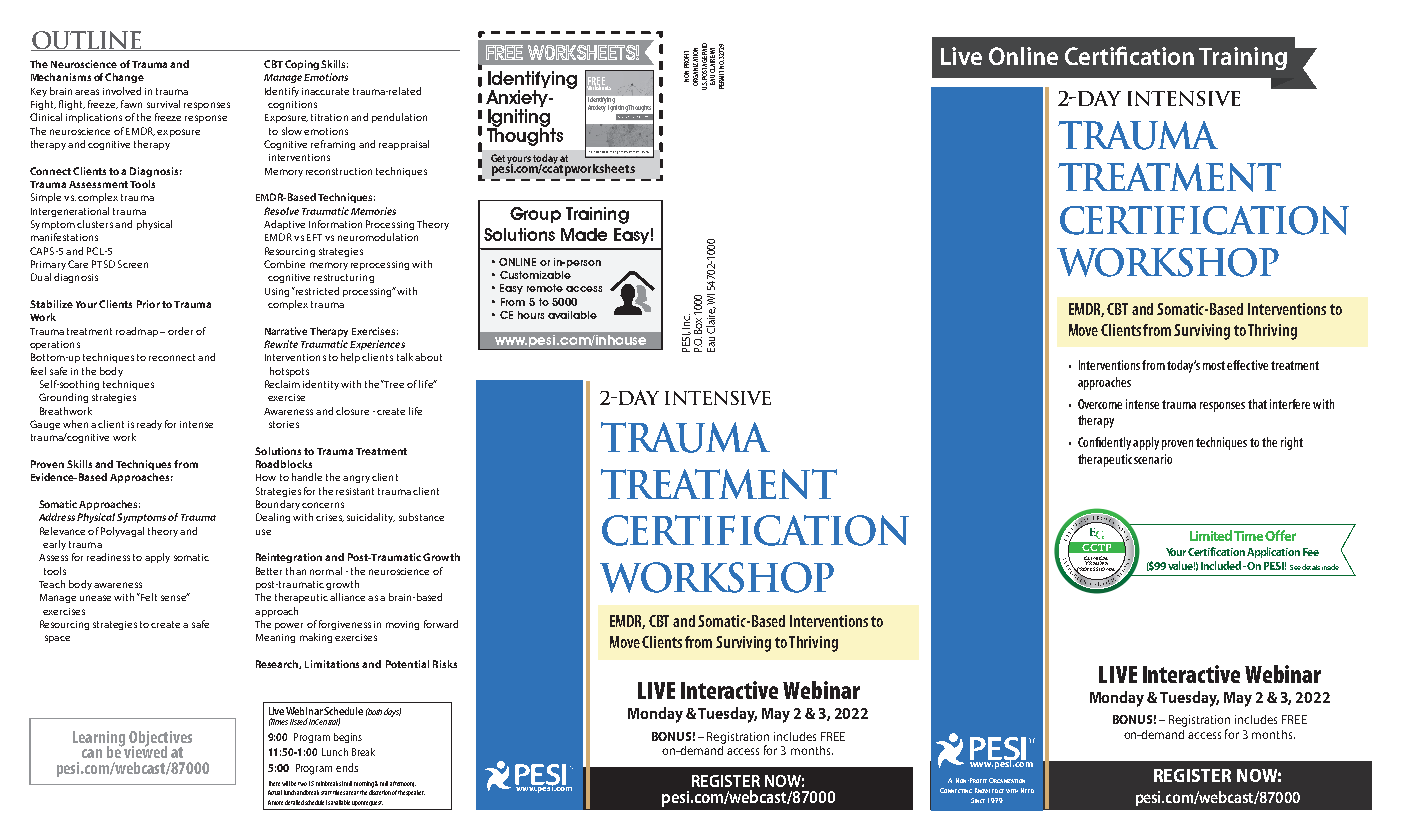 This document has width=1402, height=840. Describe the element at coordinates (133, 264) in the document. I see `Screen` at that location.
